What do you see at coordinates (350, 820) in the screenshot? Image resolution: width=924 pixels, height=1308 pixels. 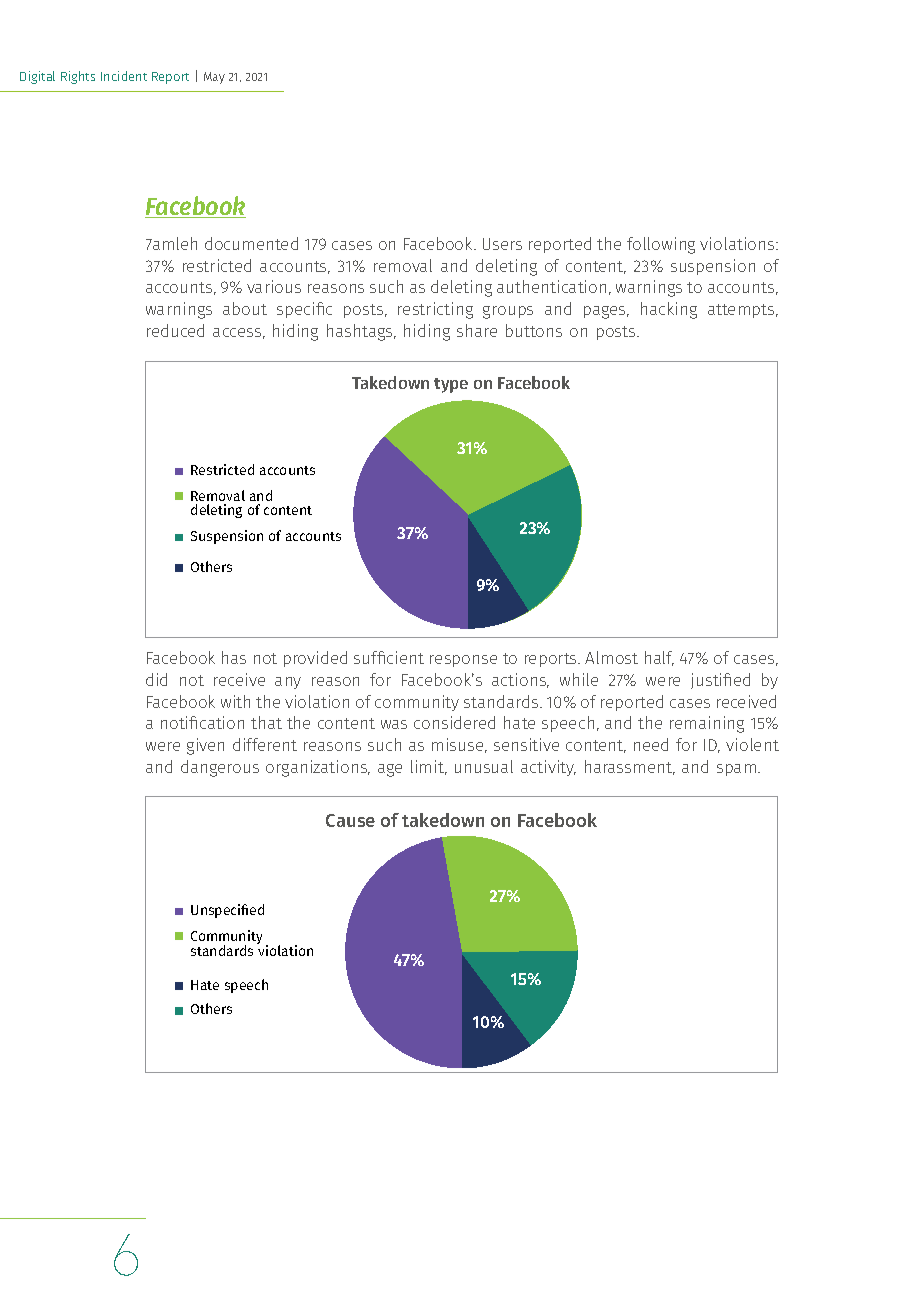 I see `Cause` at bounding box center [350, 820].
